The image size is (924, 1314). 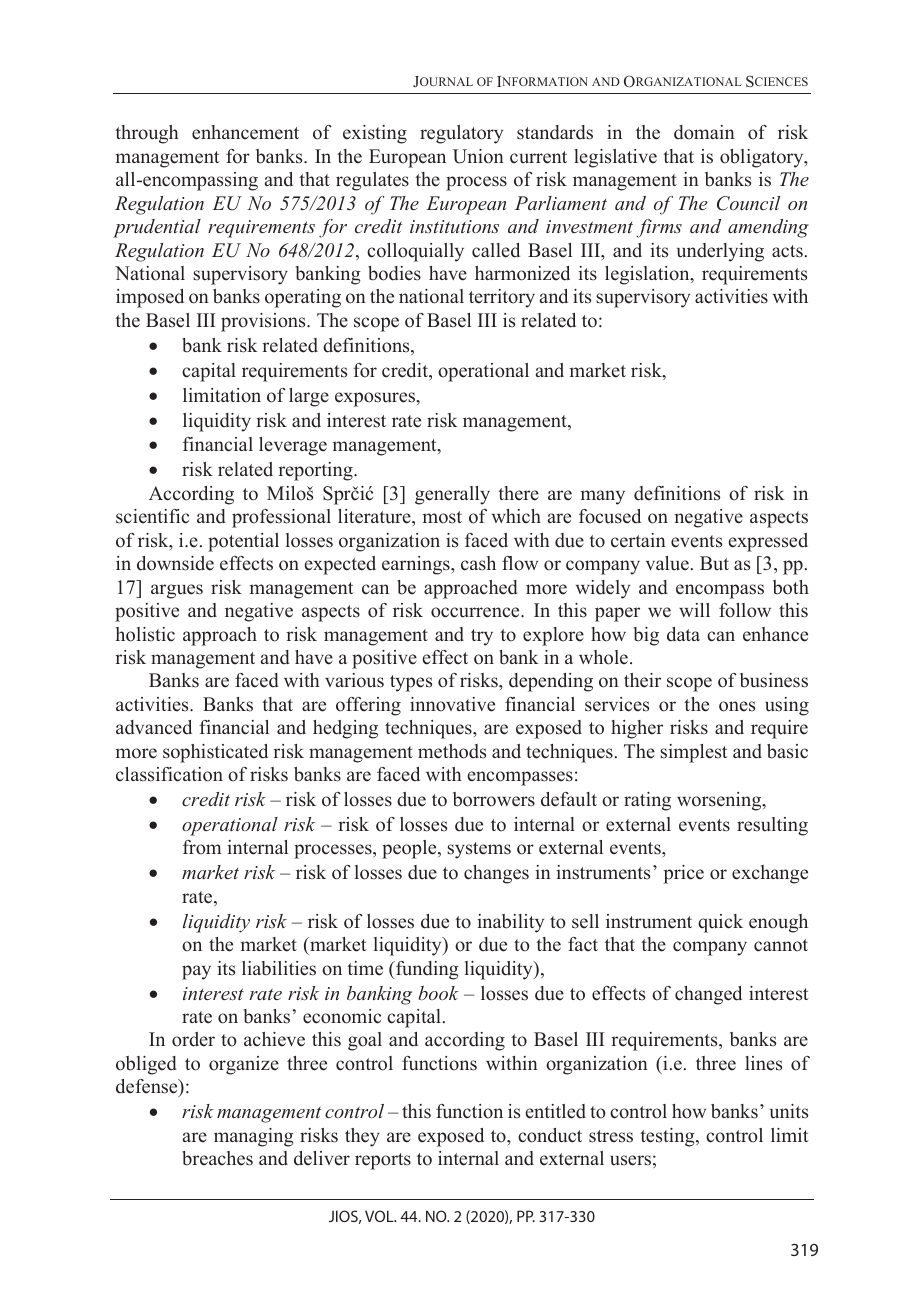 What do you see at coordinates (147, 134) in the page?
I see `through` at bounding box center [147, 134].
